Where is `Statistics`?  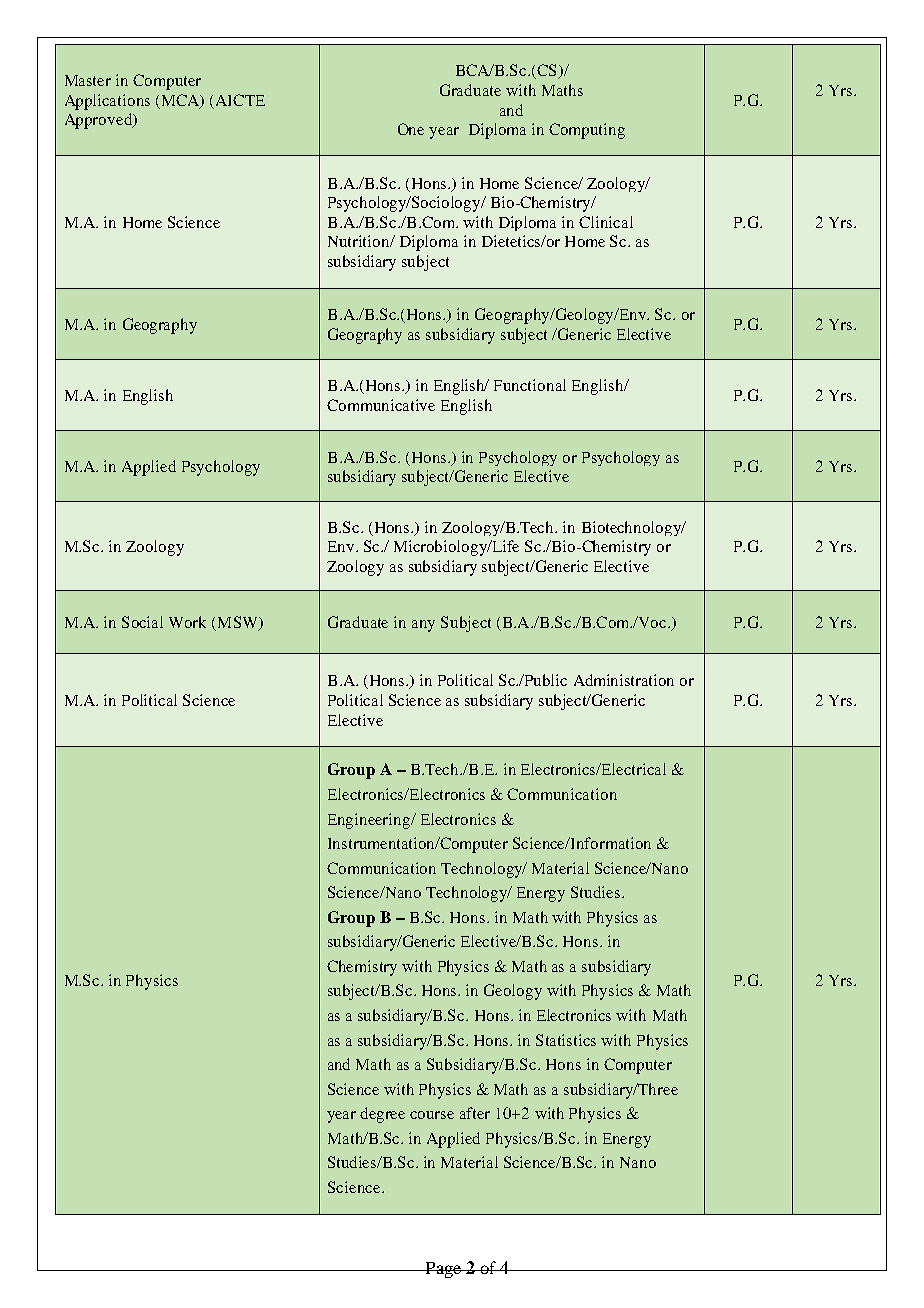
Statistics is located at coordinates (566, 1040).
